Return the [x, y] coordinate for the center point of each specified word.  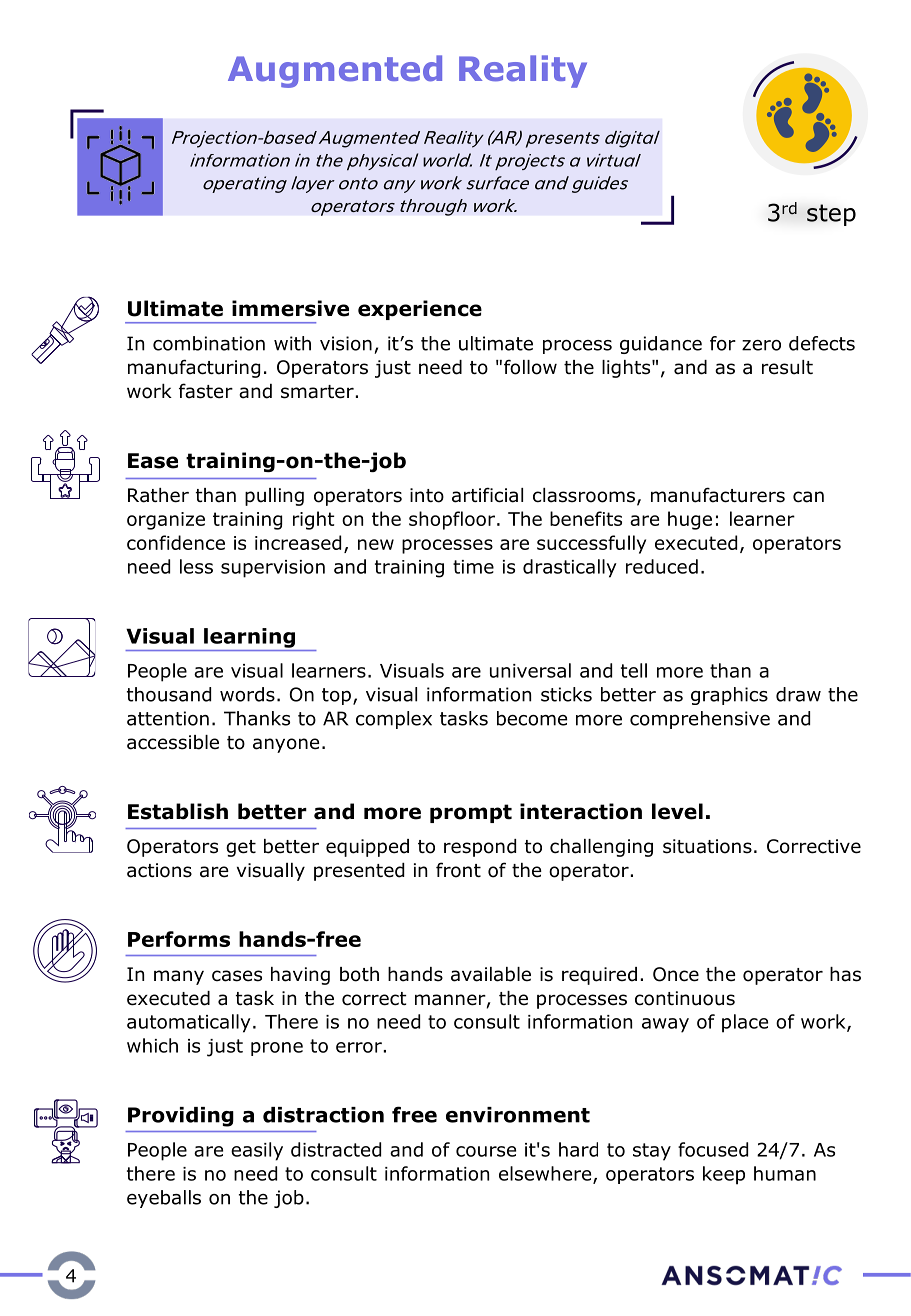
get [241, 848]
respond [480, 848]
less [196, 566]
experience [420, 310]
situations [707, 846]
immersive [290, 308]
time [473, 567]
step [831, 215]
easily [257, 1151]
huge [690, 520]
